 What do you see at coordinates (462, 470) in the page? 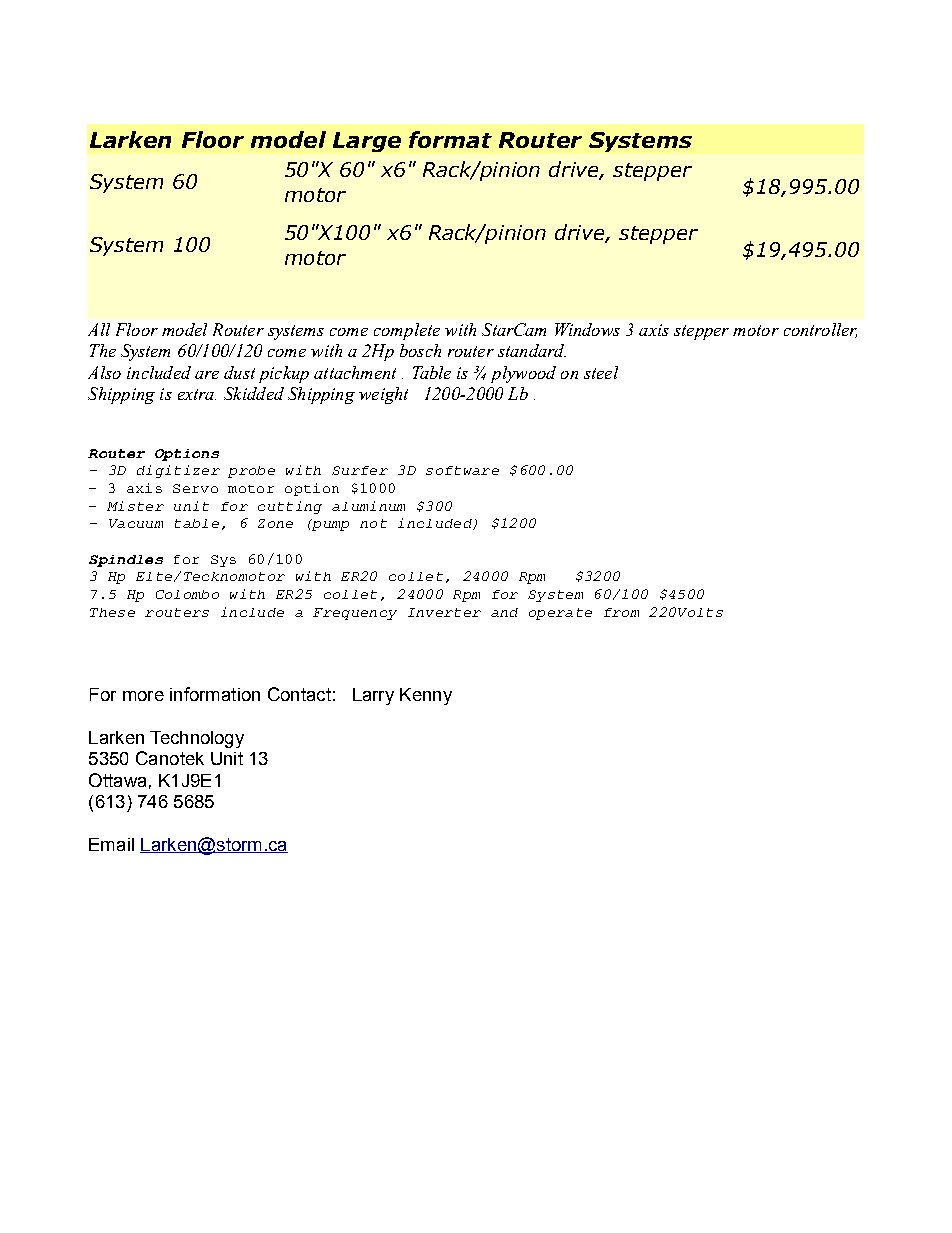
I see `software` at bounding box center [462, 470].
